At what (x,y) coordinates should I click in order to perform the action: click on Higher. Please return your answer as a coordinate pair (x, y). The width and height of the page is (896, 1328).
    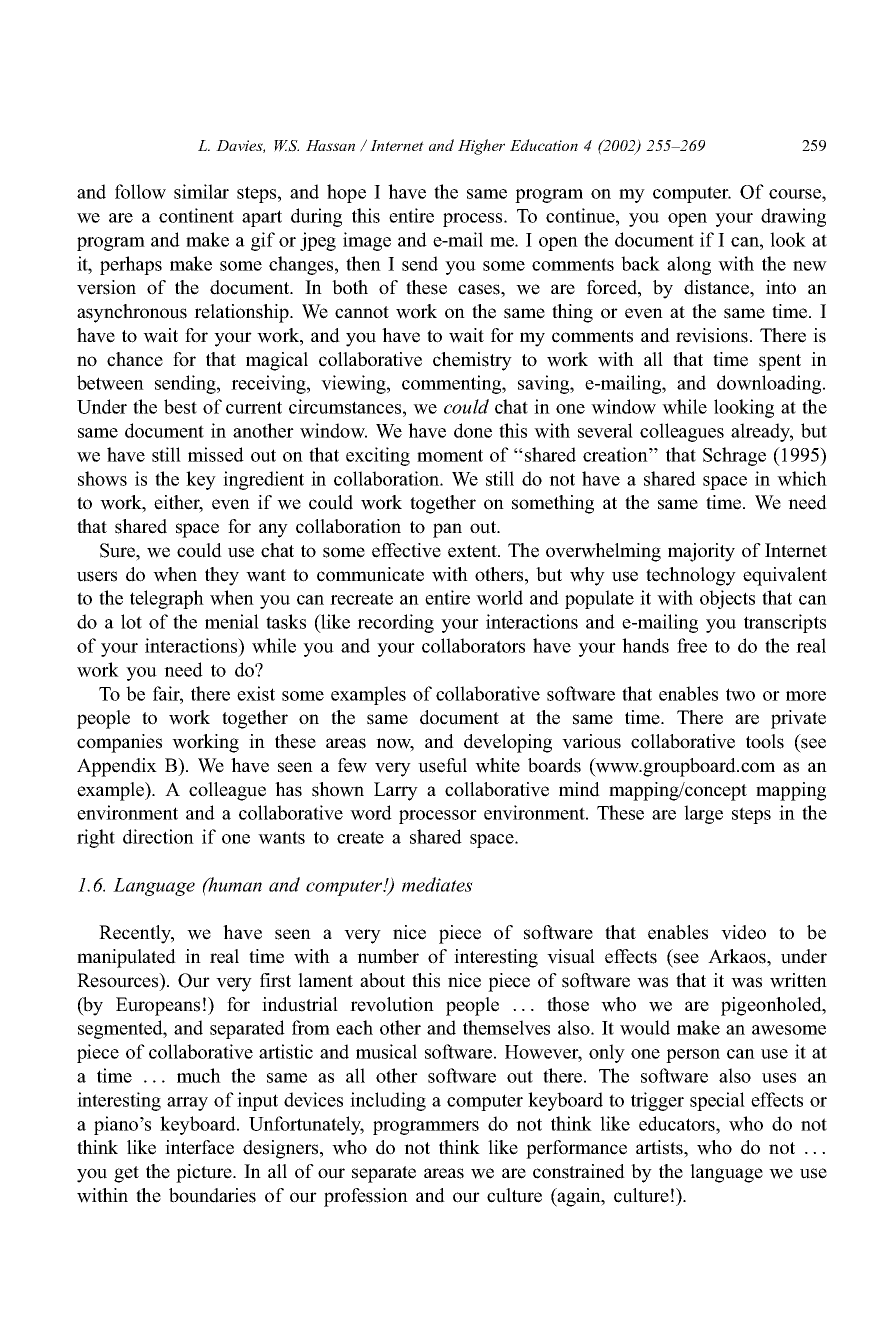
    Looking at the image, I should click on (481, 147).
